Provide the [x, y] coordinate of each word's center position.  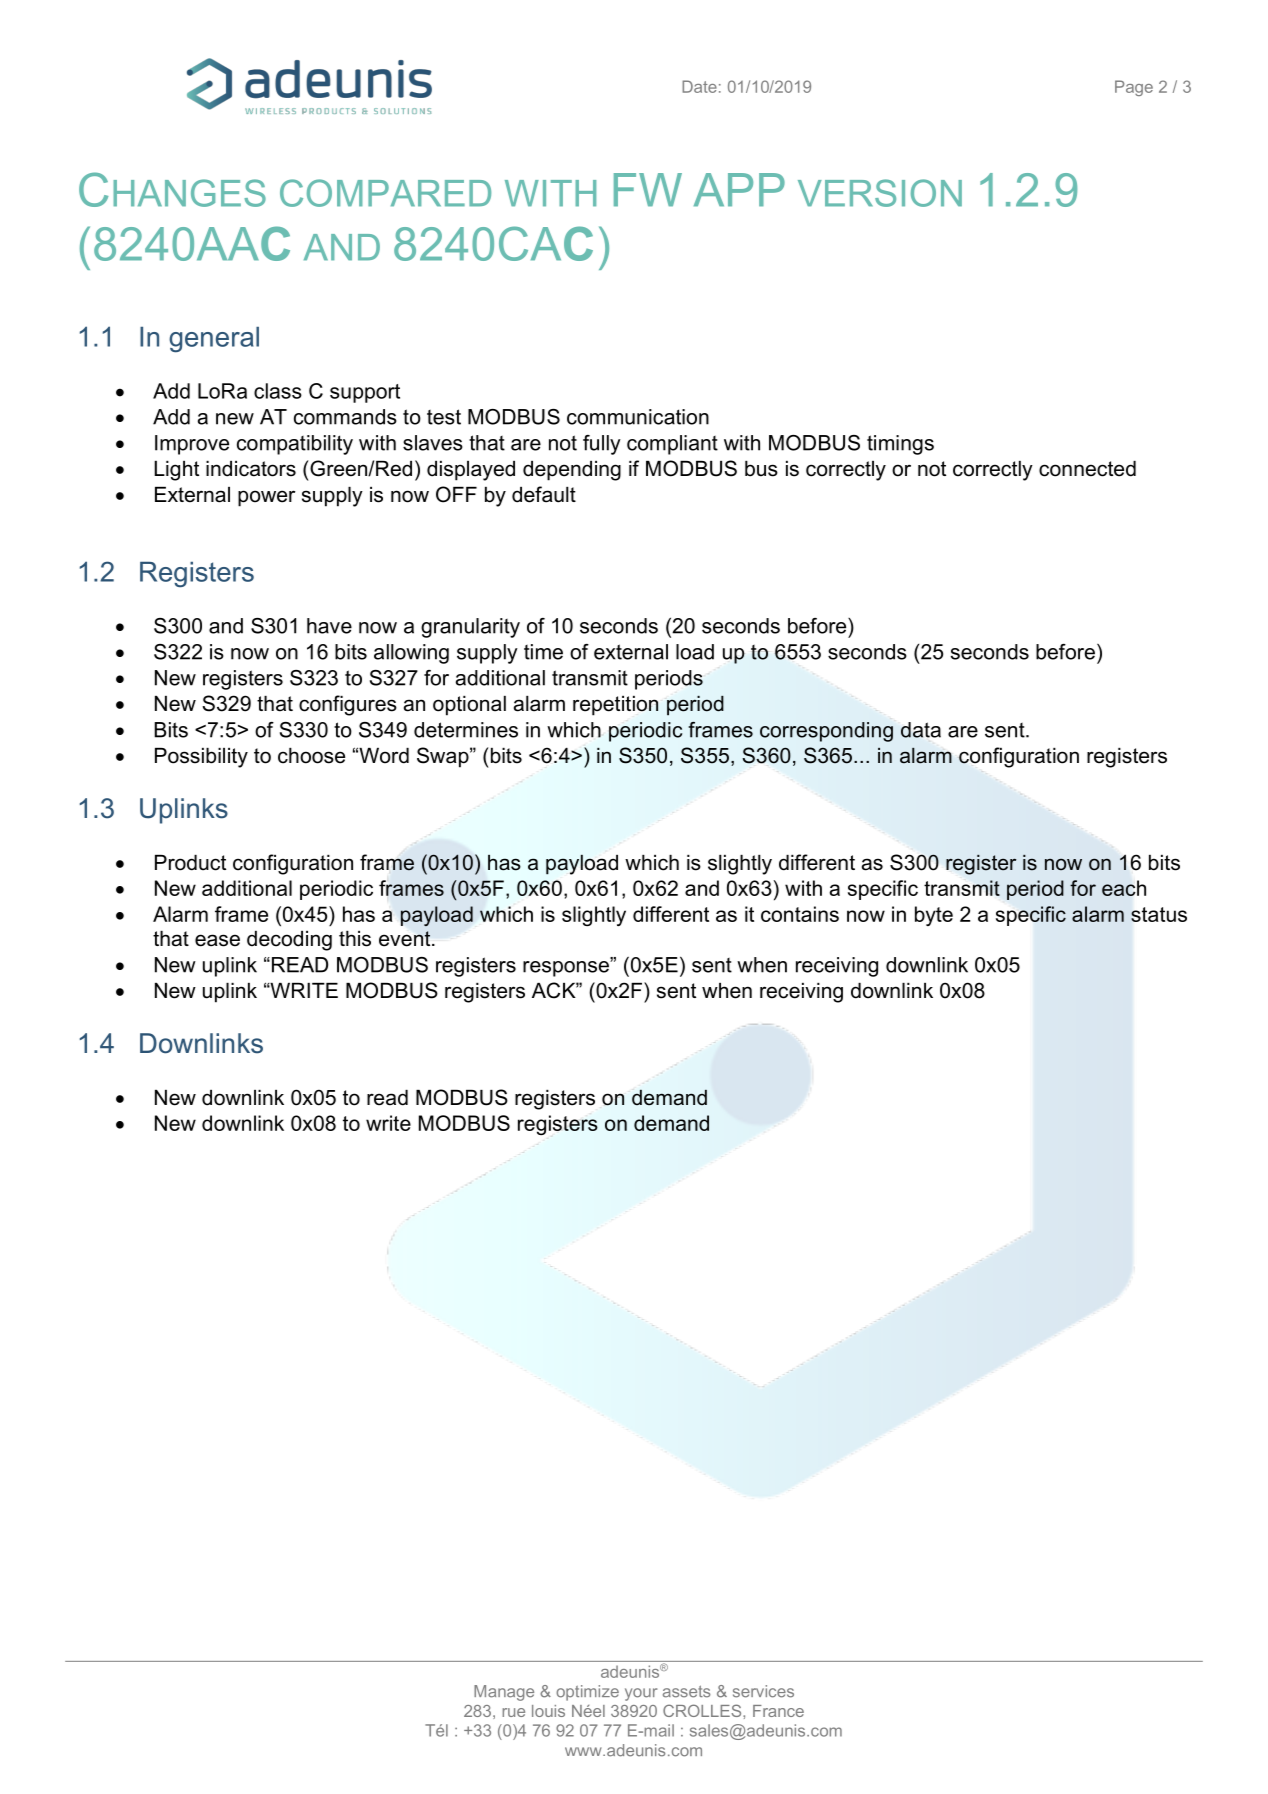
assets [686, 1691]
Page [1134, 88]
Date [699, 86]
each [1124, 888]
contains [800, 914]
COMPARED [385, 193]
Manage [504, 1693]
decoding [289, 941]
